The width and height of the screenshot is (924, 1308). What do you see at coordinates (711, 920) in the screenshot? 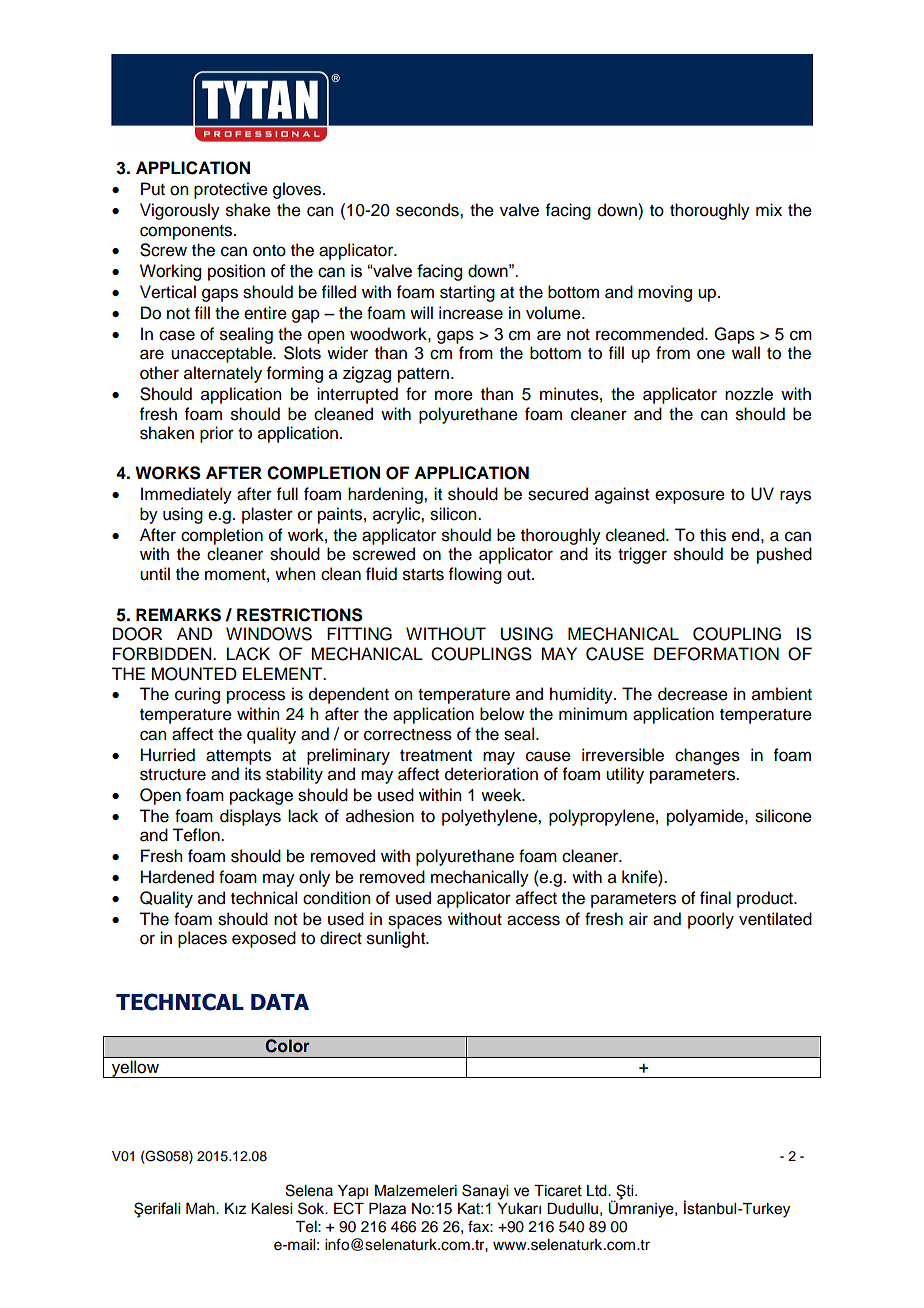
I see `poorly` at bounding box center [711, 920].
